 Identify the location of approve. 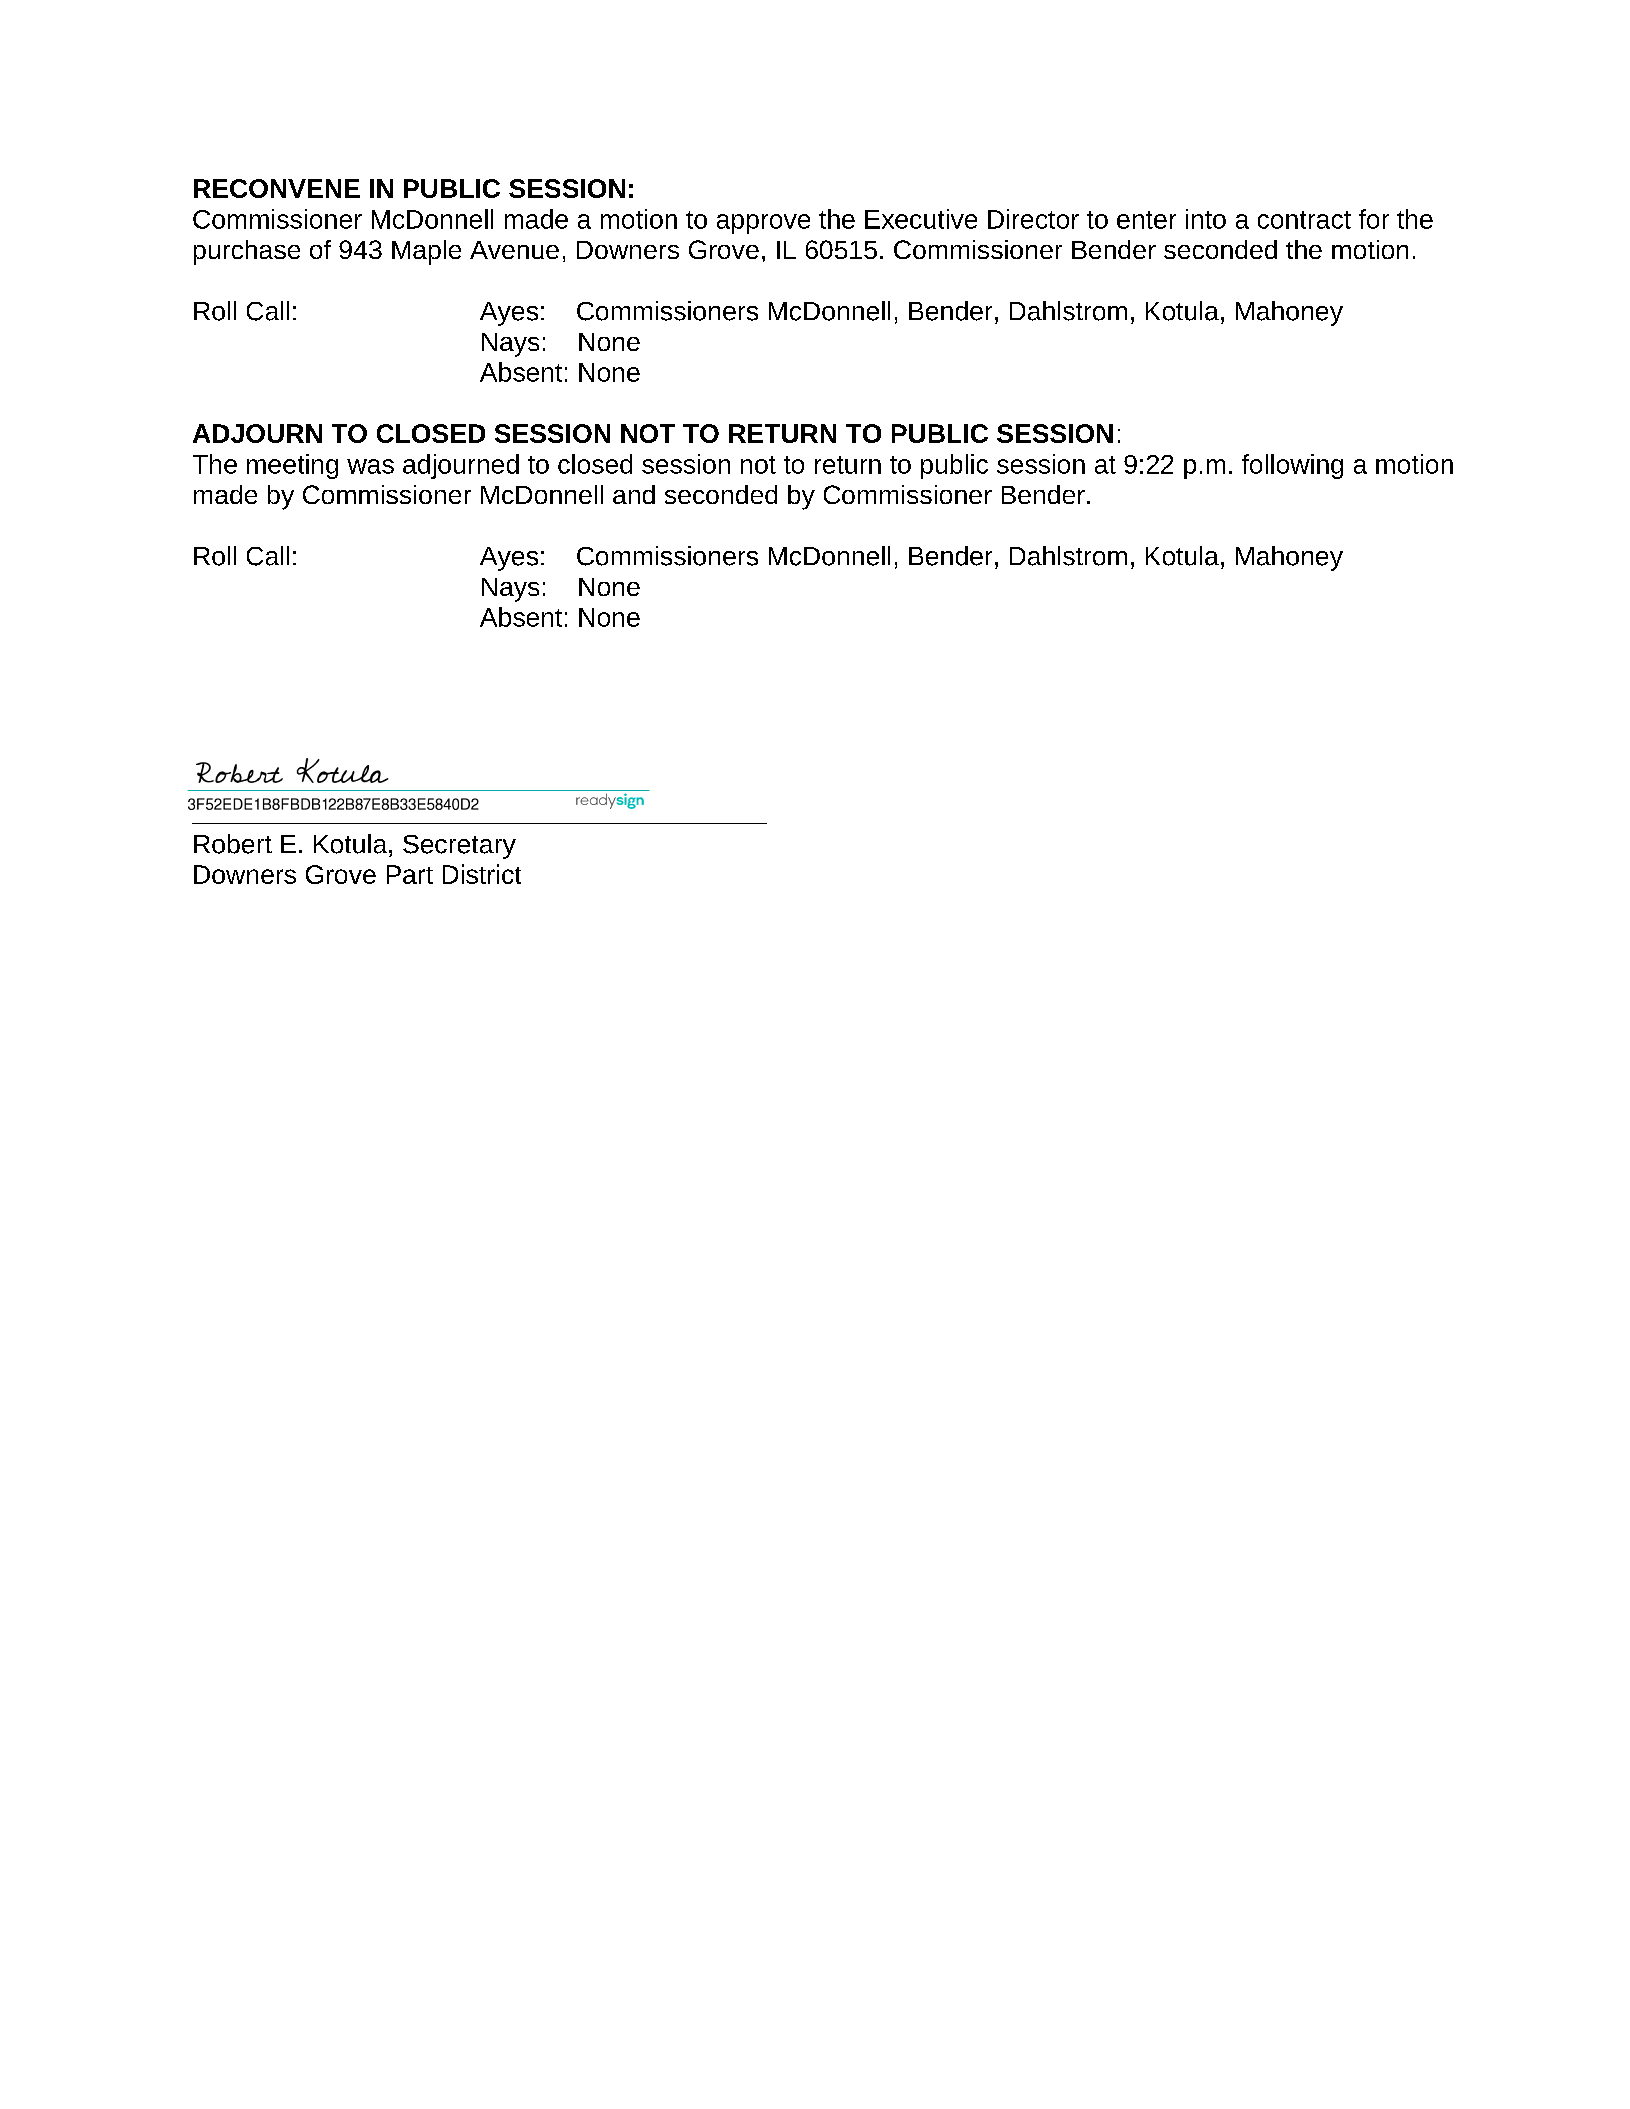
(763, 224).
